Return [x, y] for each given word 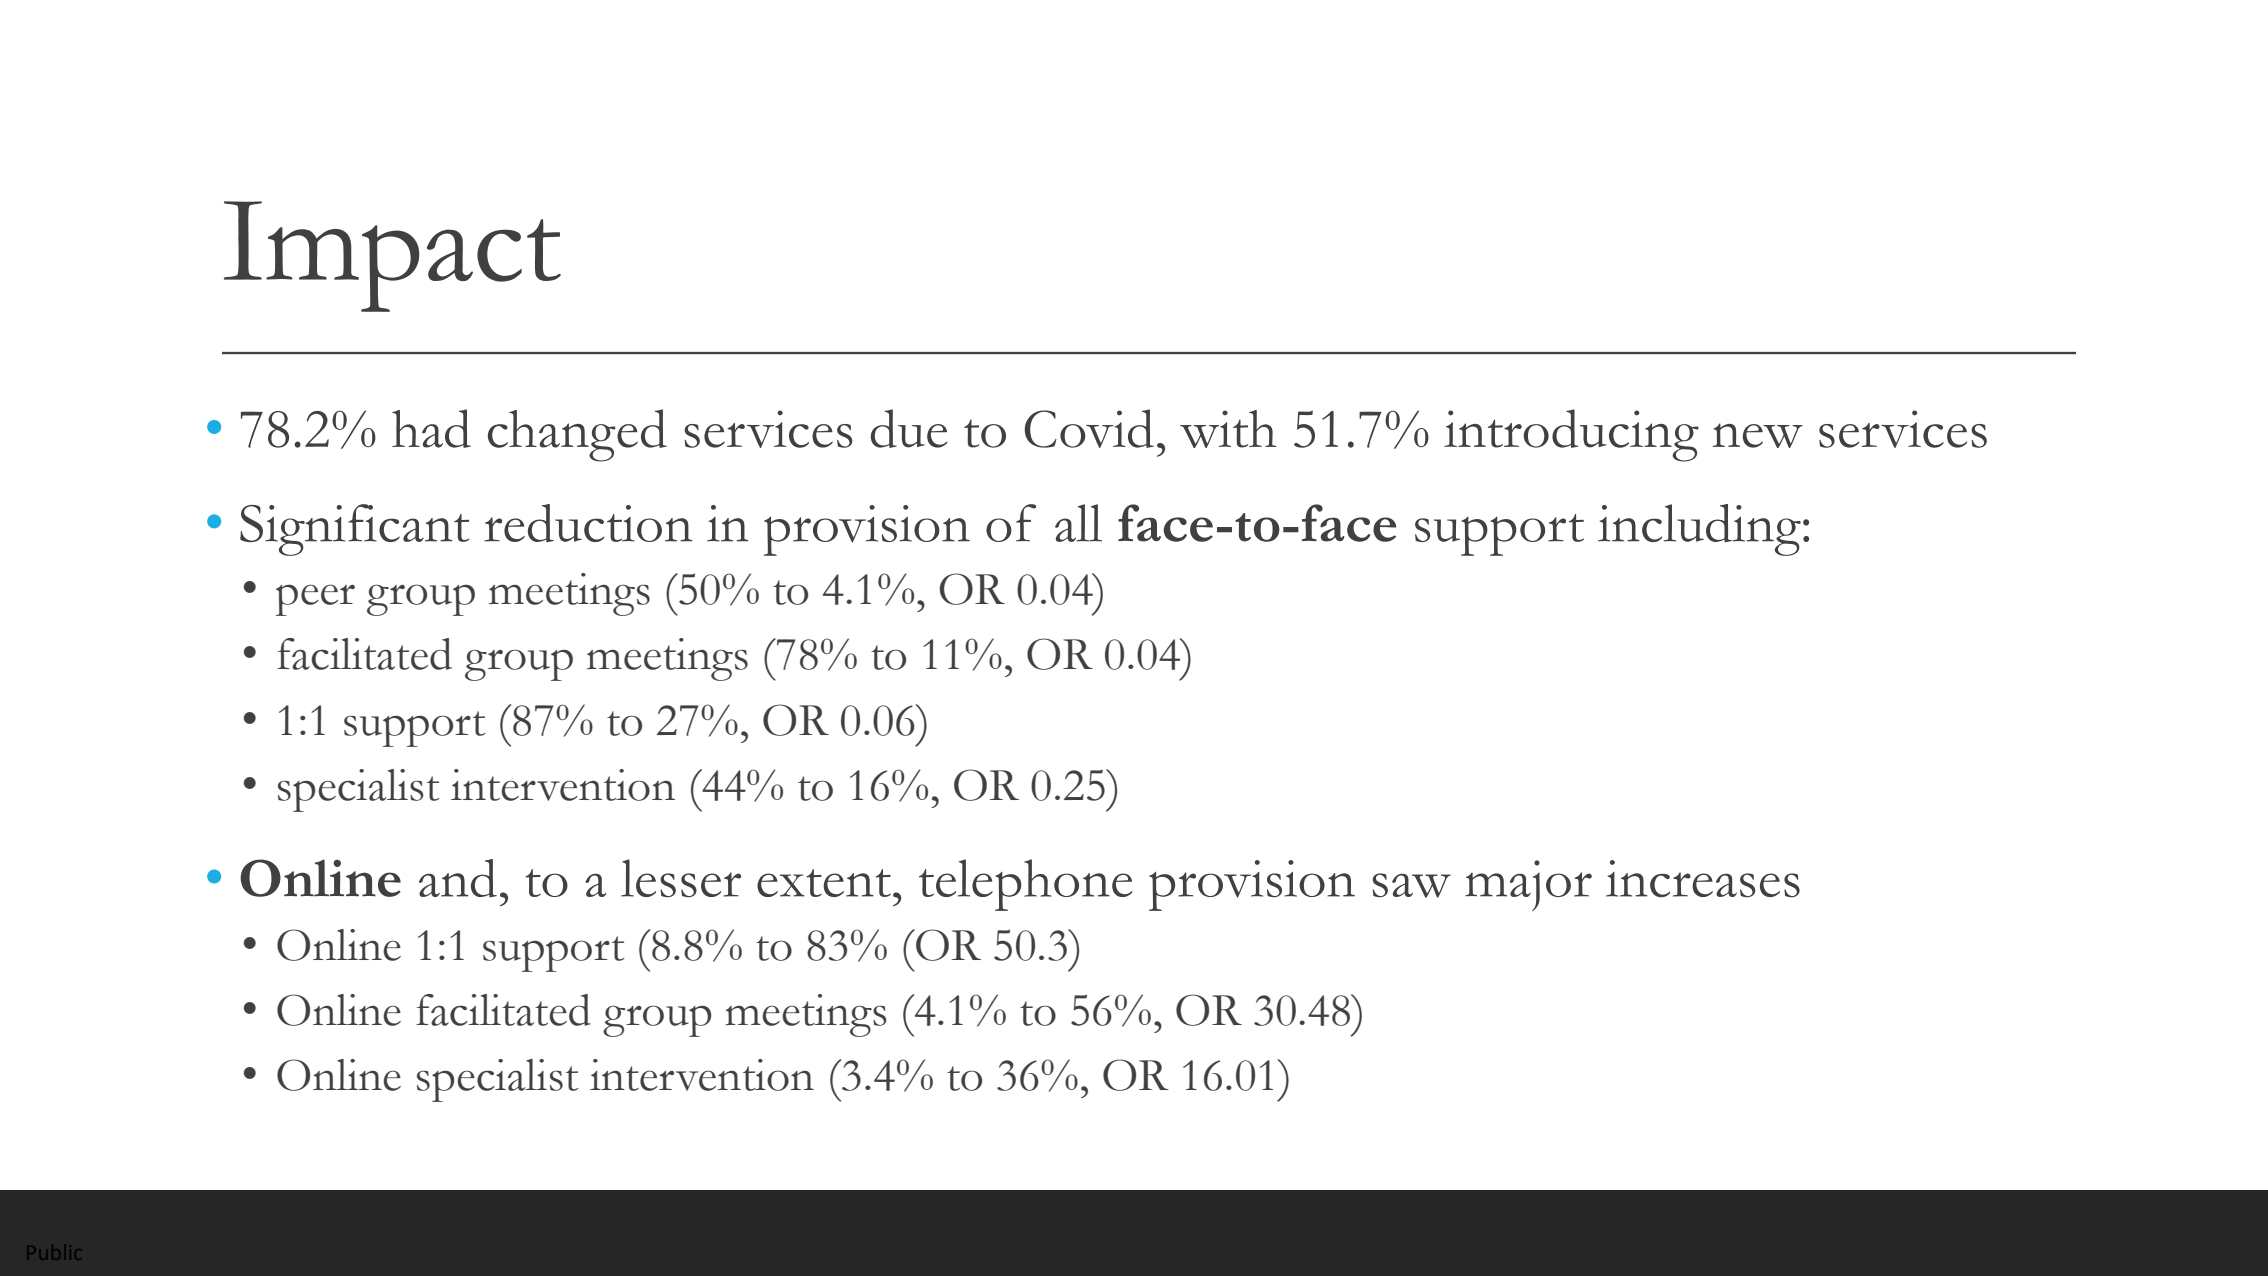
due [909, 428]
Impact [392, 256]
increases [1703, 878]
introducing [1571, 435]
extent [824, 883]
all [1078, 523]
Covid [1089, 428]
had [431, 428]
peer [315, 600]
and [458, 878]
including [1699, 530]
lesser [681, 878]
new [1757, 435]
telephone [1026, 885]
